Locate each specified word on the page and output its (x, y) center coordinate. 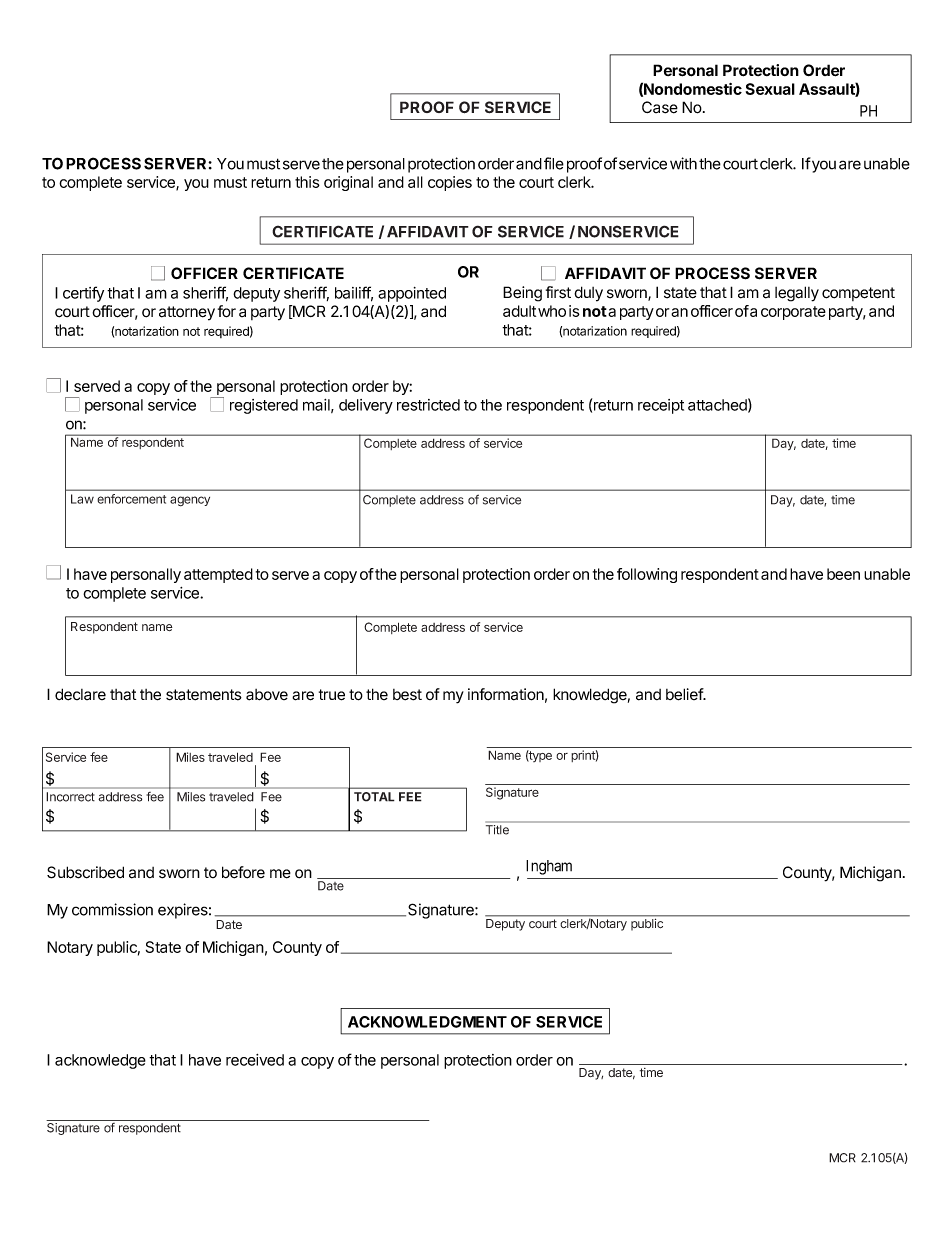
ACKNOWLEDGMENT (427, 1022)
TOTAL (374, 797)
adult (519, 311)
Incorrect (70, 797)
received (255, 1060)
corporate (793, 313)
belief (685, 694)
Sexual (770, 89)
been (843, 574)
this (307, 182)
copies (450, 183)
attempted (218, 575)
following (647, 575)
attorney (187, 313)
